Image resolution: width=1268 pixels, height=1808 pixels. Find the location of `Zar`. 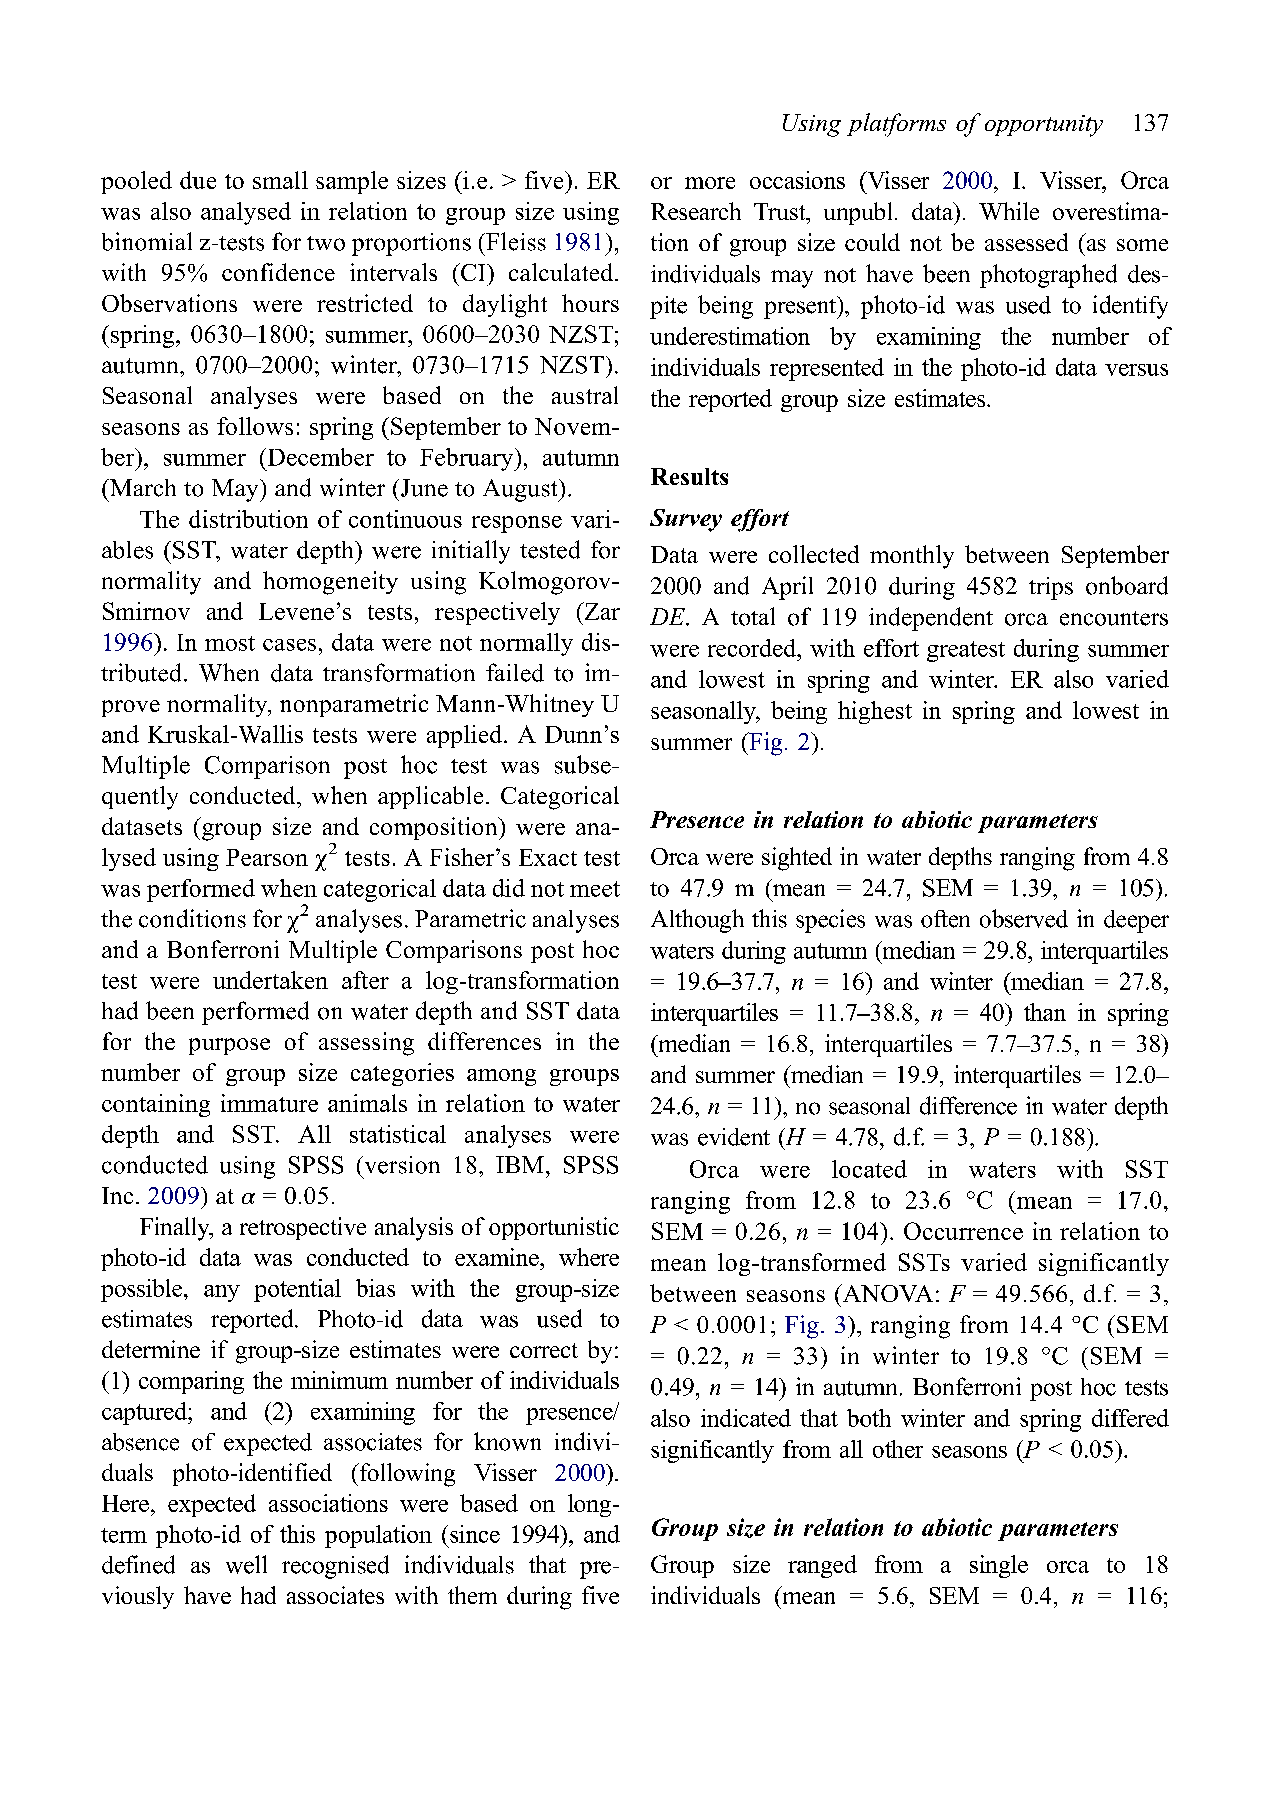

Zar is located at coordinates (601, 611).
